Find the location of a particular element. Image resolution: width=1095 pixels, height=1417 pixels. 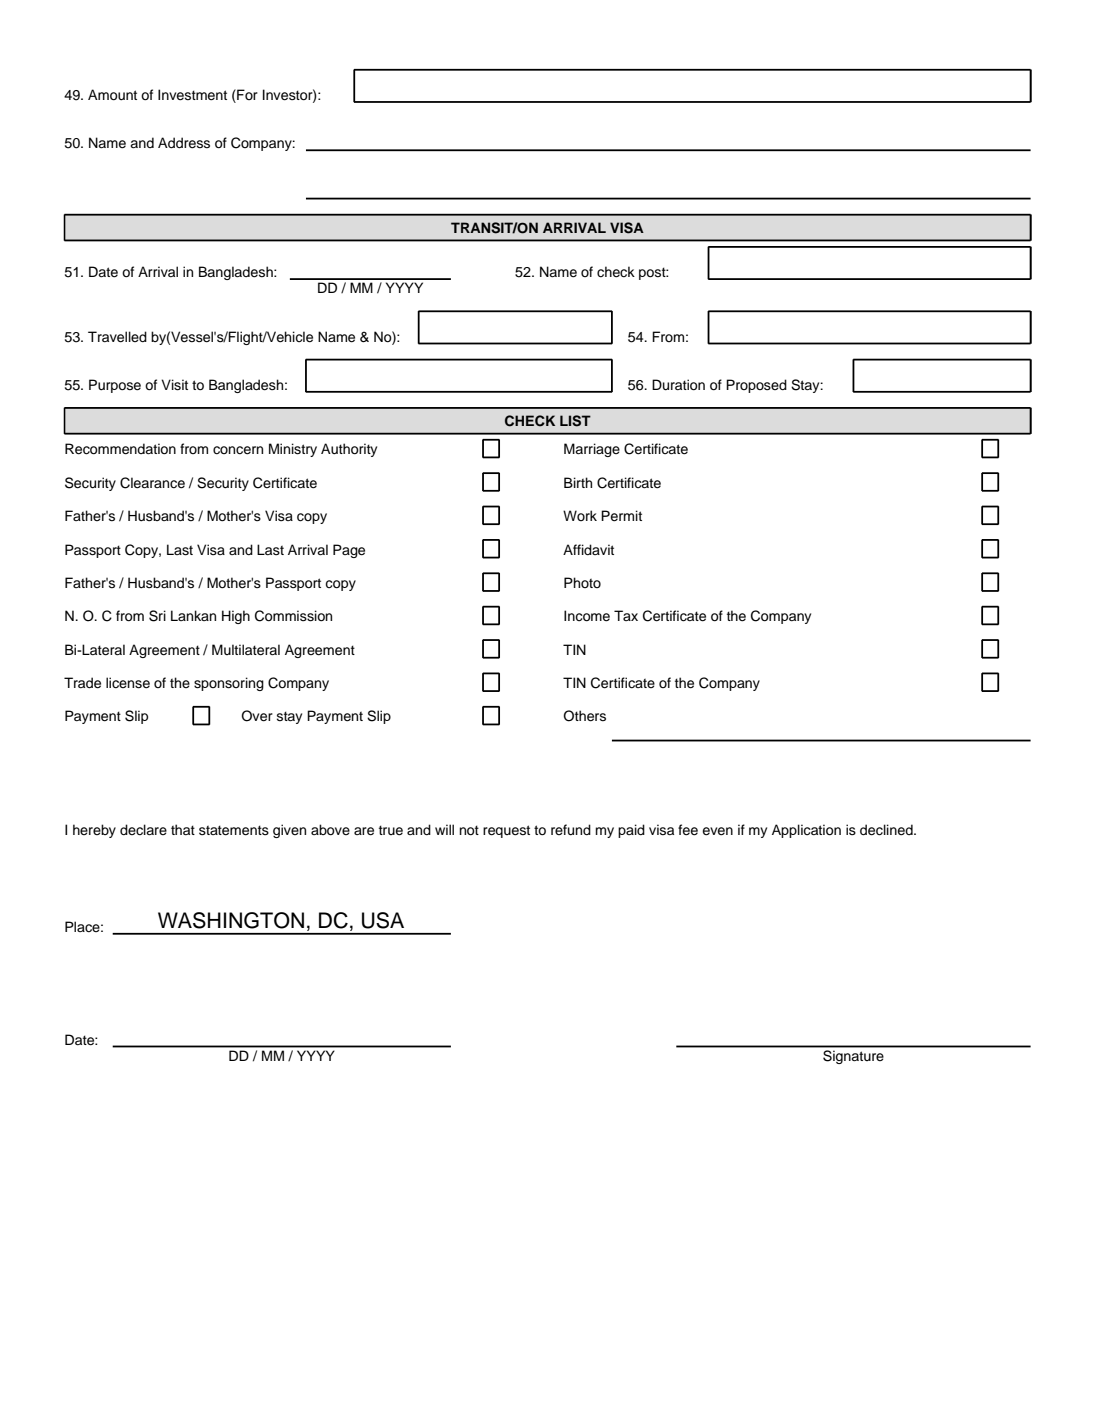

Investment is located at coordinates (192, 95).
